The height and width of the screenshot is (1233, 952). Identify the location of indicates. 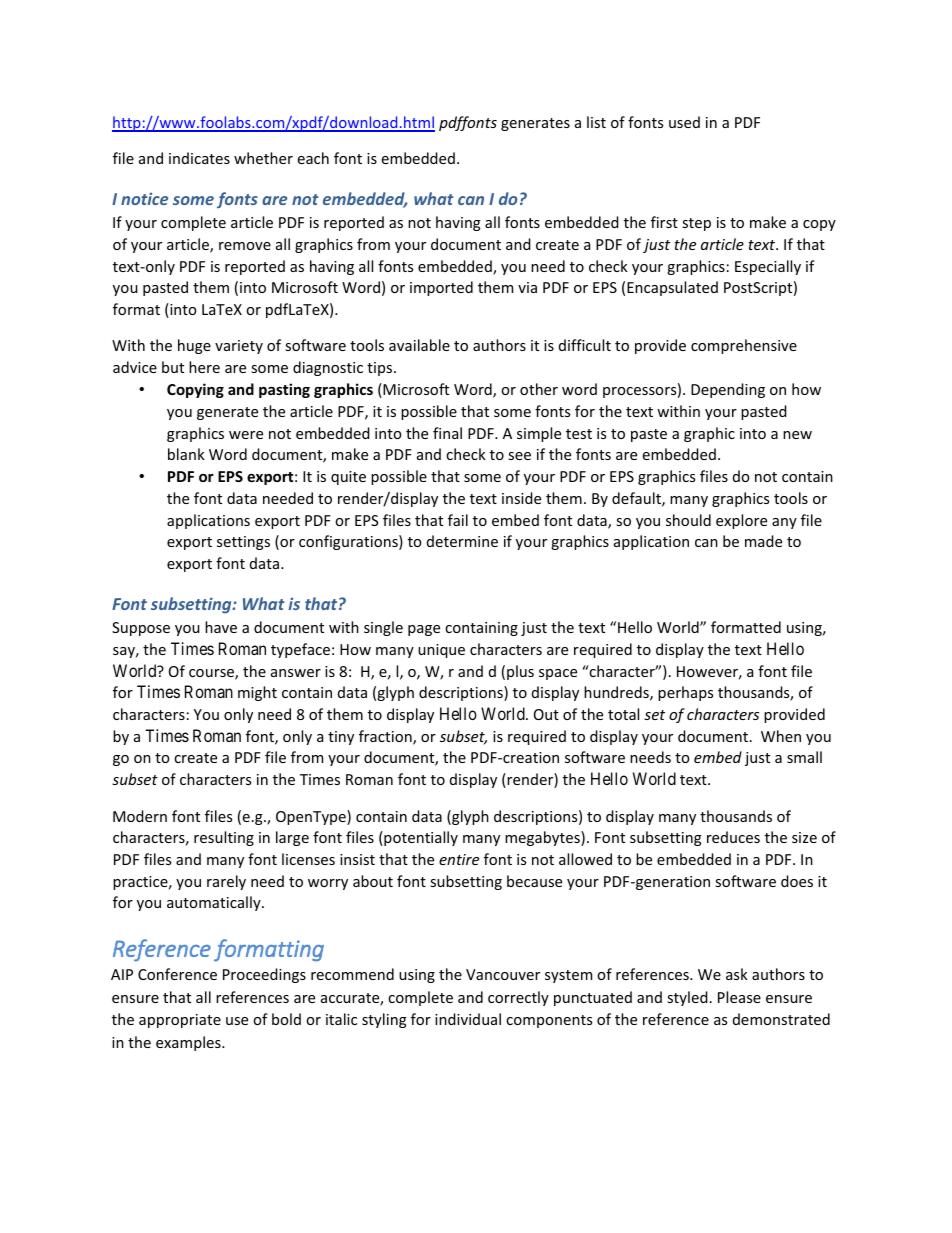
(199, 158).
